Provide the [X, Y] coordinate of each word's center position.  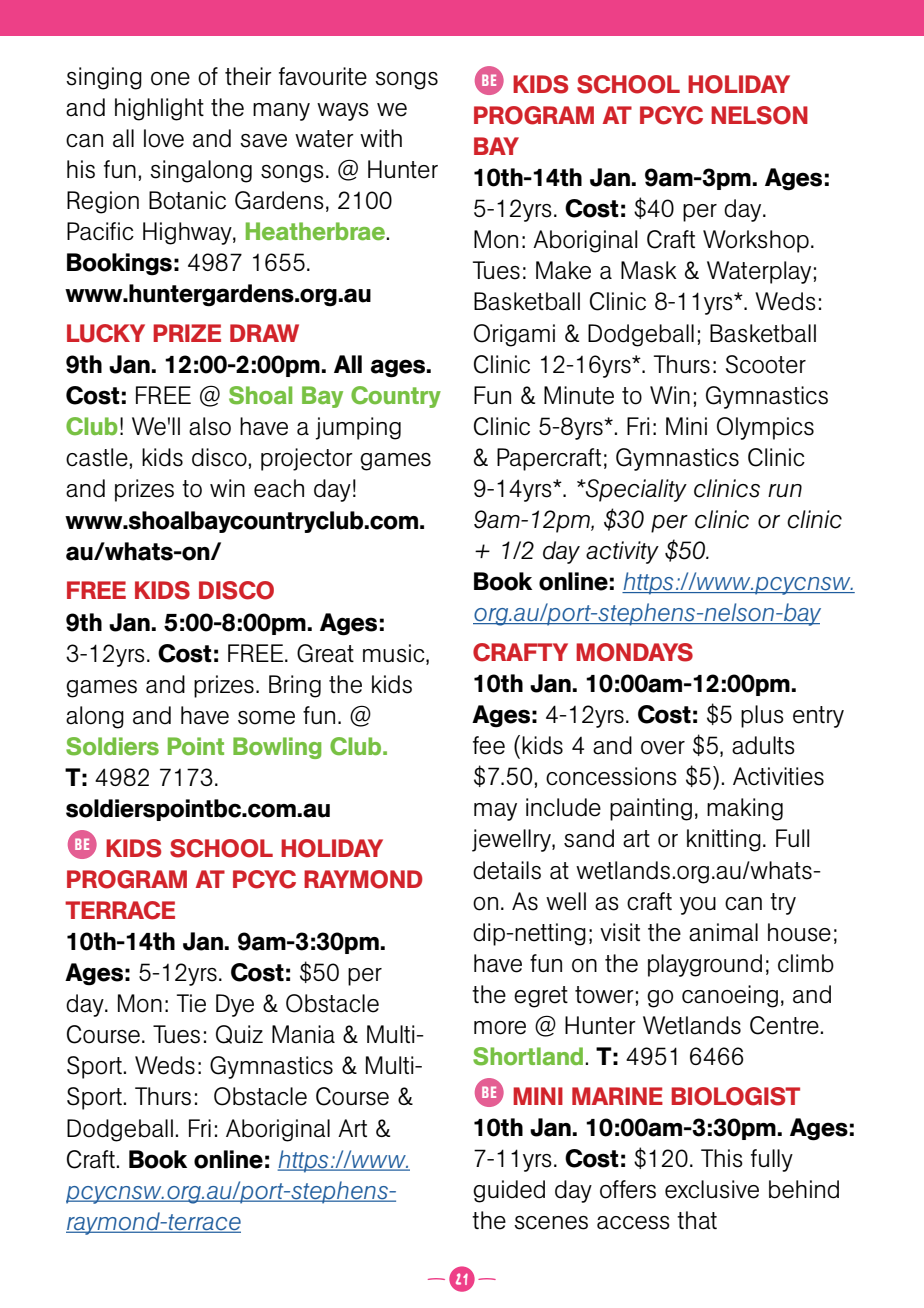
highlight [159, 109]
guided [509, 1191]
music [395, 653]
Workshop [756, 241]
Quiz [239, 1034]
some [266, 718]
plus [762, 716]
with [381, 138]
